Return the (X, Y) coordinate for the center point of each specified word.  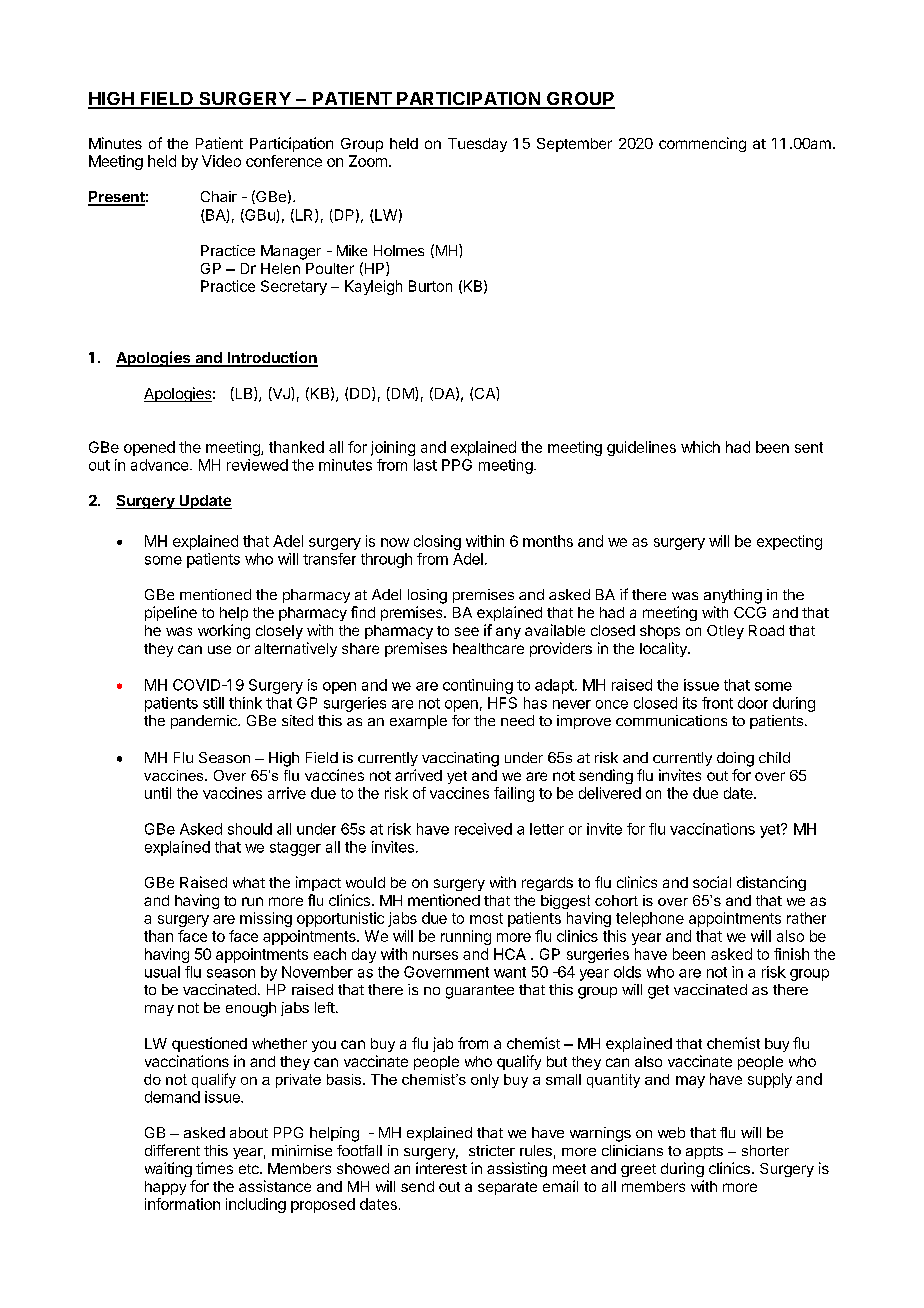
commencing (702, 144)
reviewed (257, 465)
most (486, 918)
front (717, 703)
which (700, 447)
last (425, 465)
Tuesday (477, 145)
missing (266, 919)
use (219, 649)
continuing (478, 686)
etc (250, 1169)
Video (221, 161)
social (712, 882)
